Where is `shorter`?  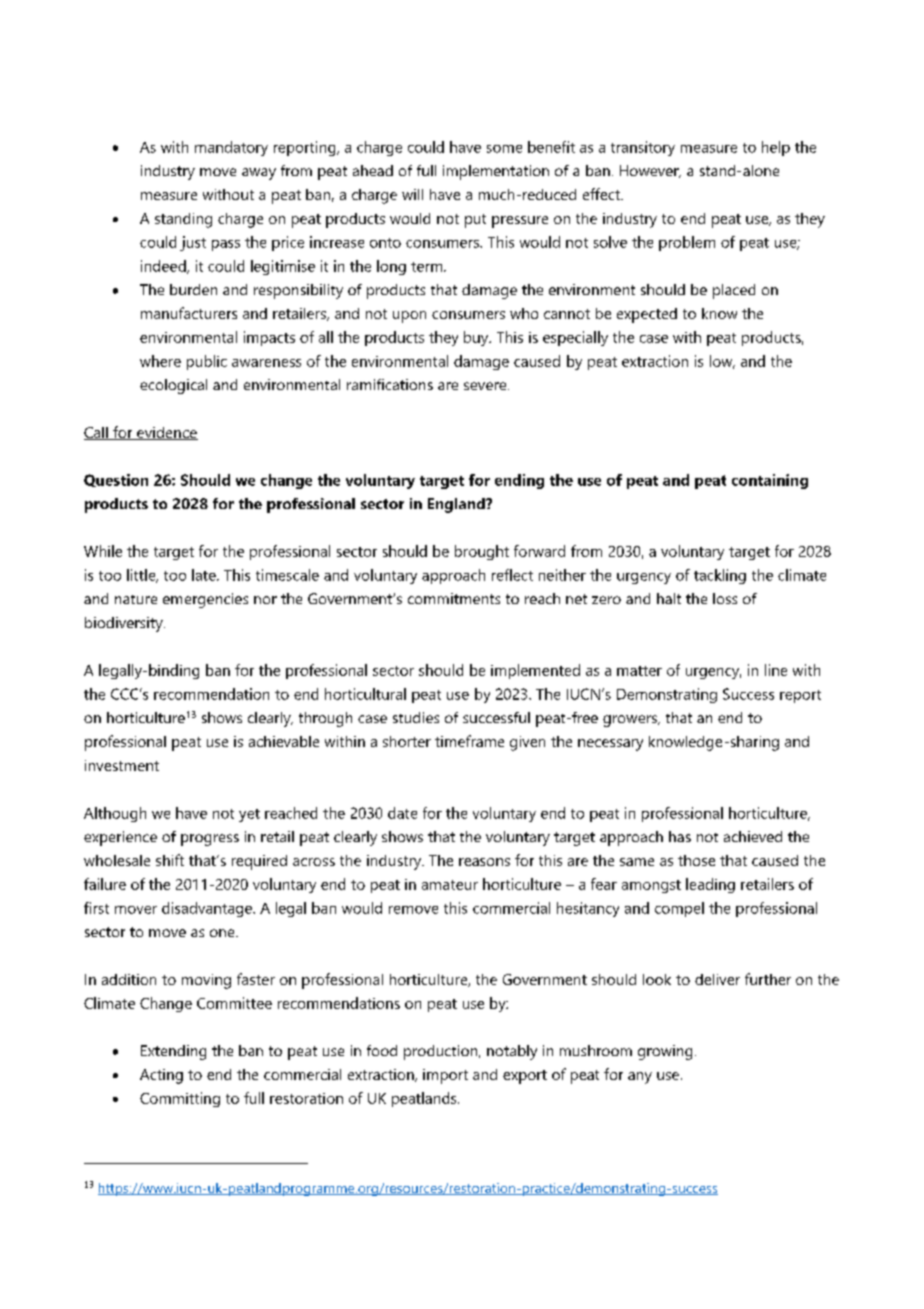
shorter is located at coordinates (407, 741).
